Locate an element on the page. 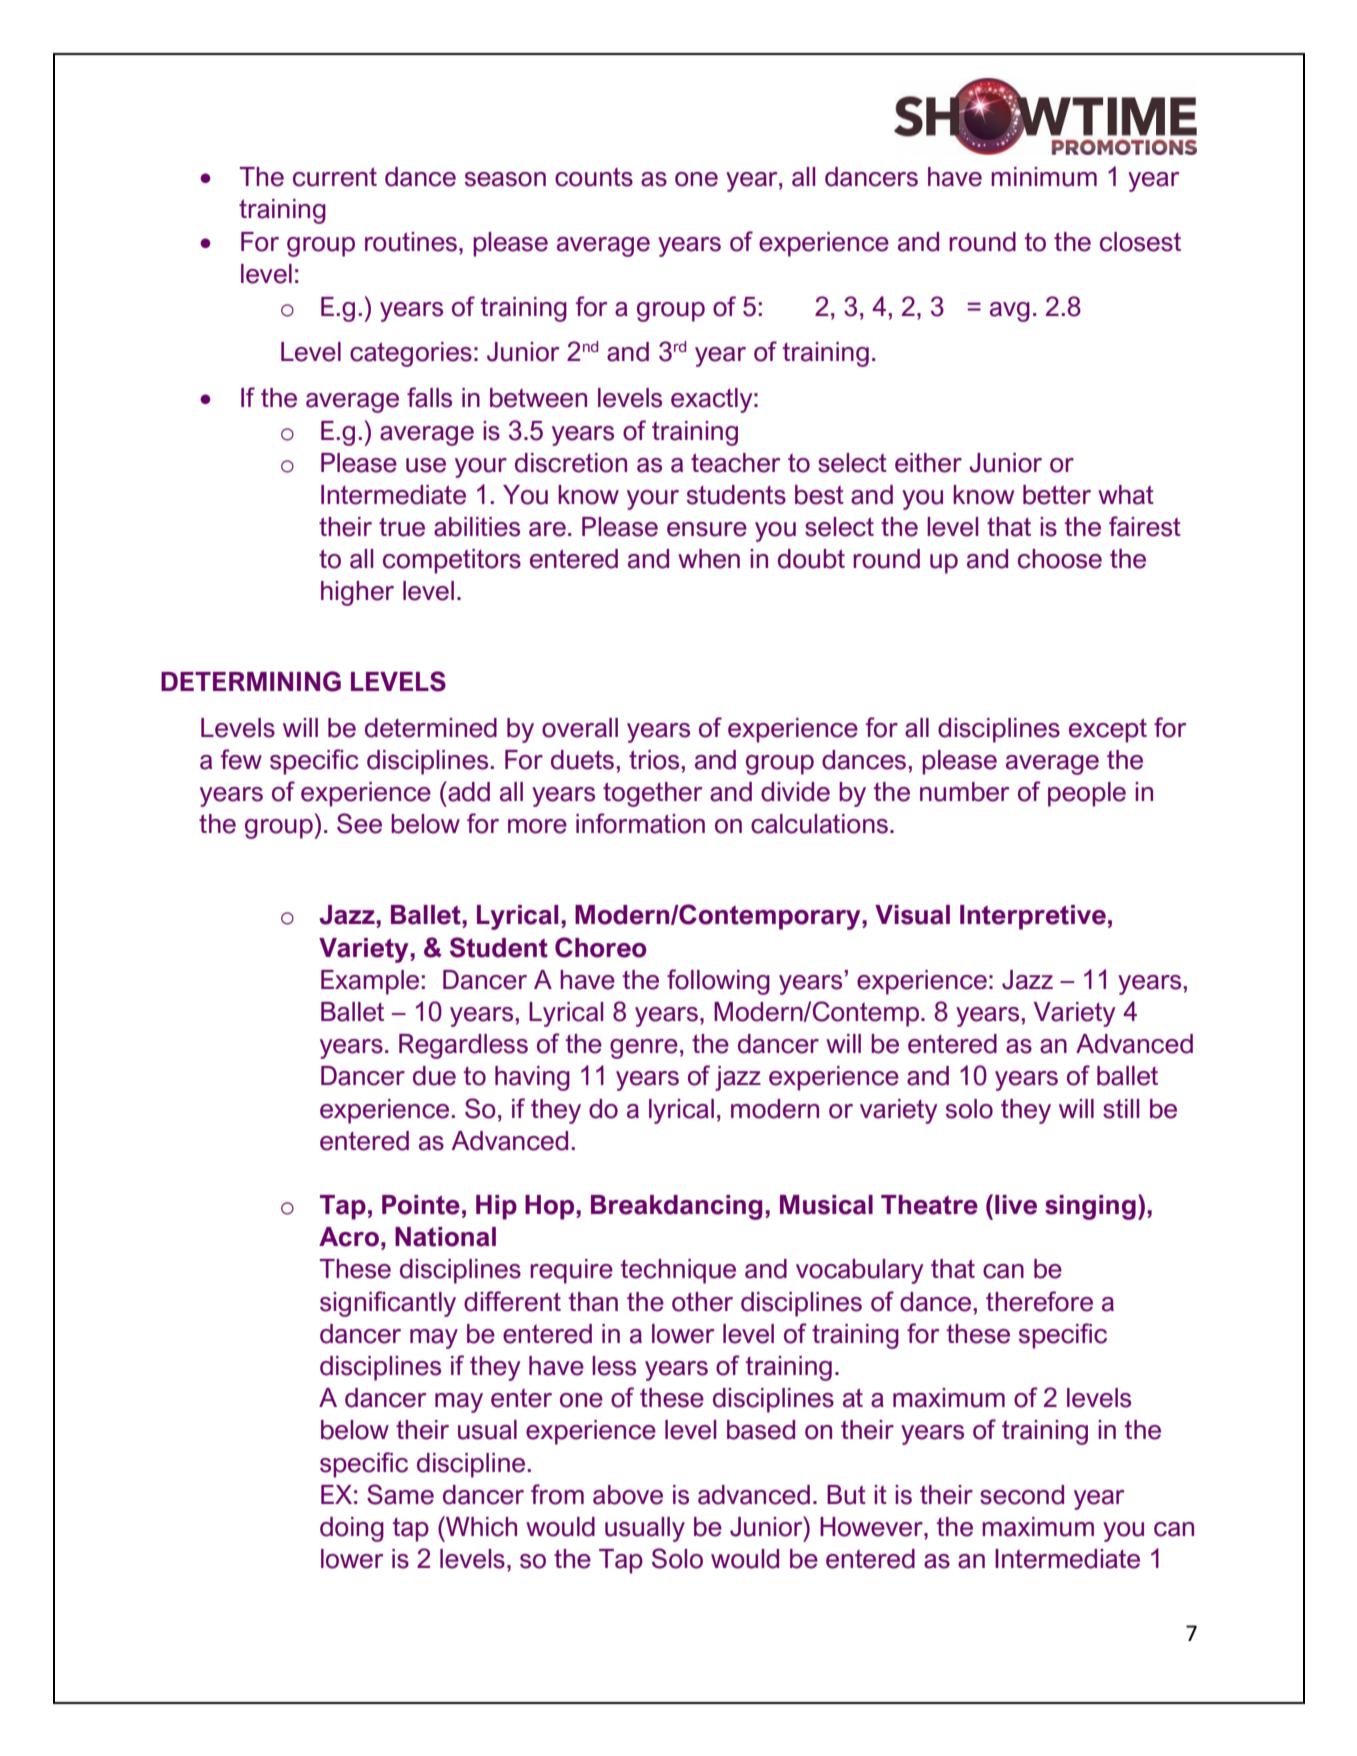  above is located at coordinates (628, 1495).
